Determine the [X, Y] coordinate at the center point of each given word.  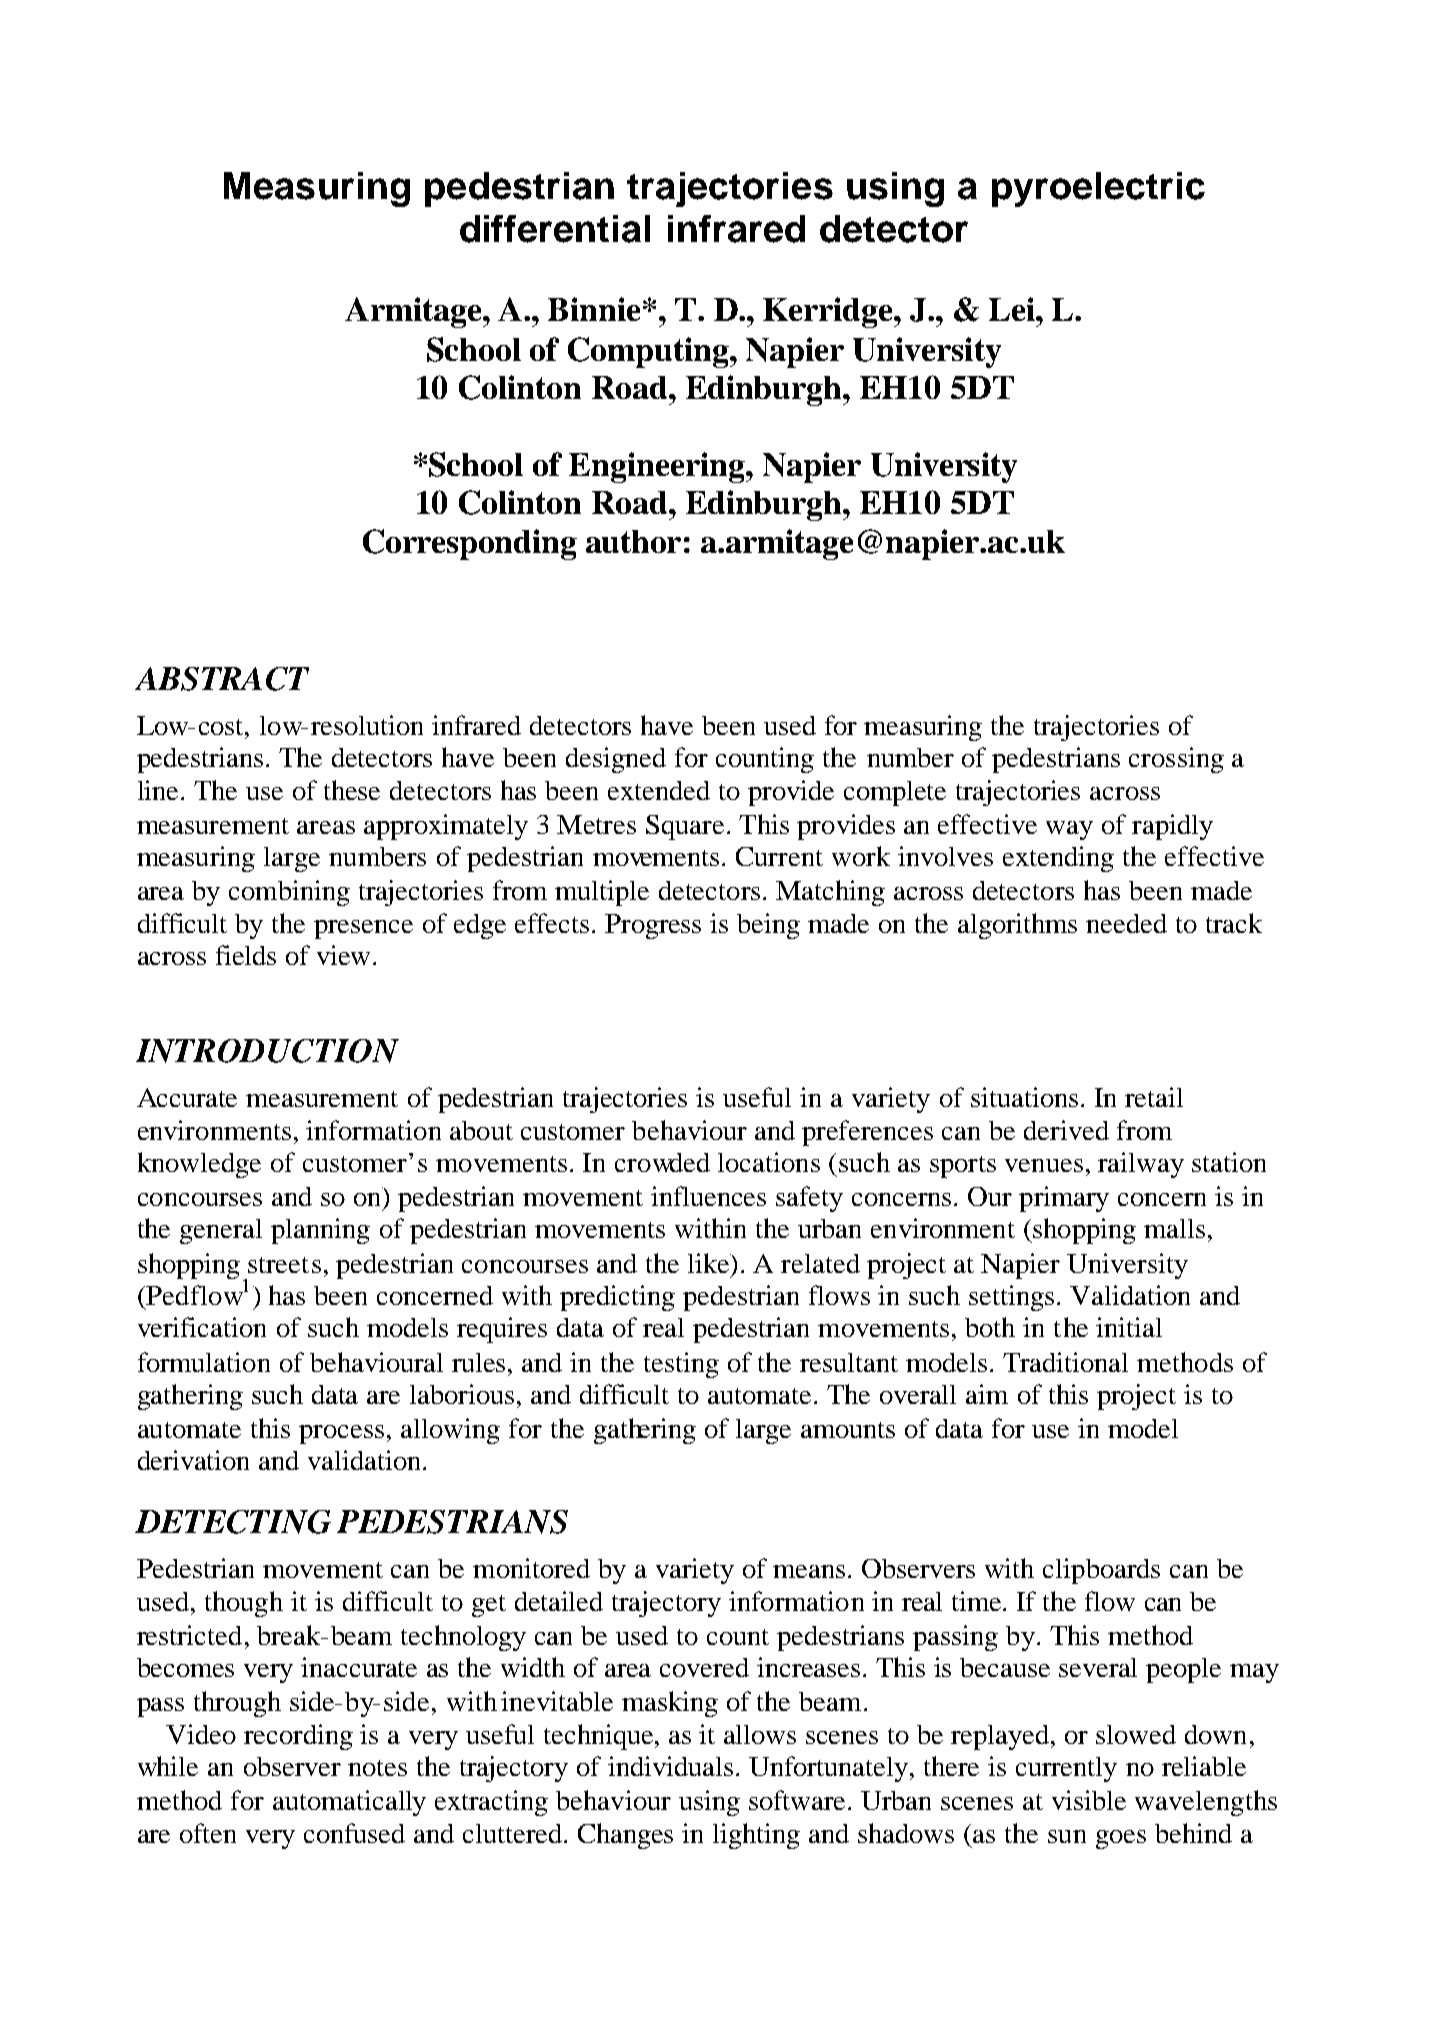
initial [1129, 1327]
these [352, 790]
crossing [1176, 760]
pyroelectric [1098, 189]
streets [284, 1265]
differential [555, 229]
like [709, 1263]
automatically [349, 1803]
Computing [649, 352]
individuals [670, 1766]
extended [659, 790]
